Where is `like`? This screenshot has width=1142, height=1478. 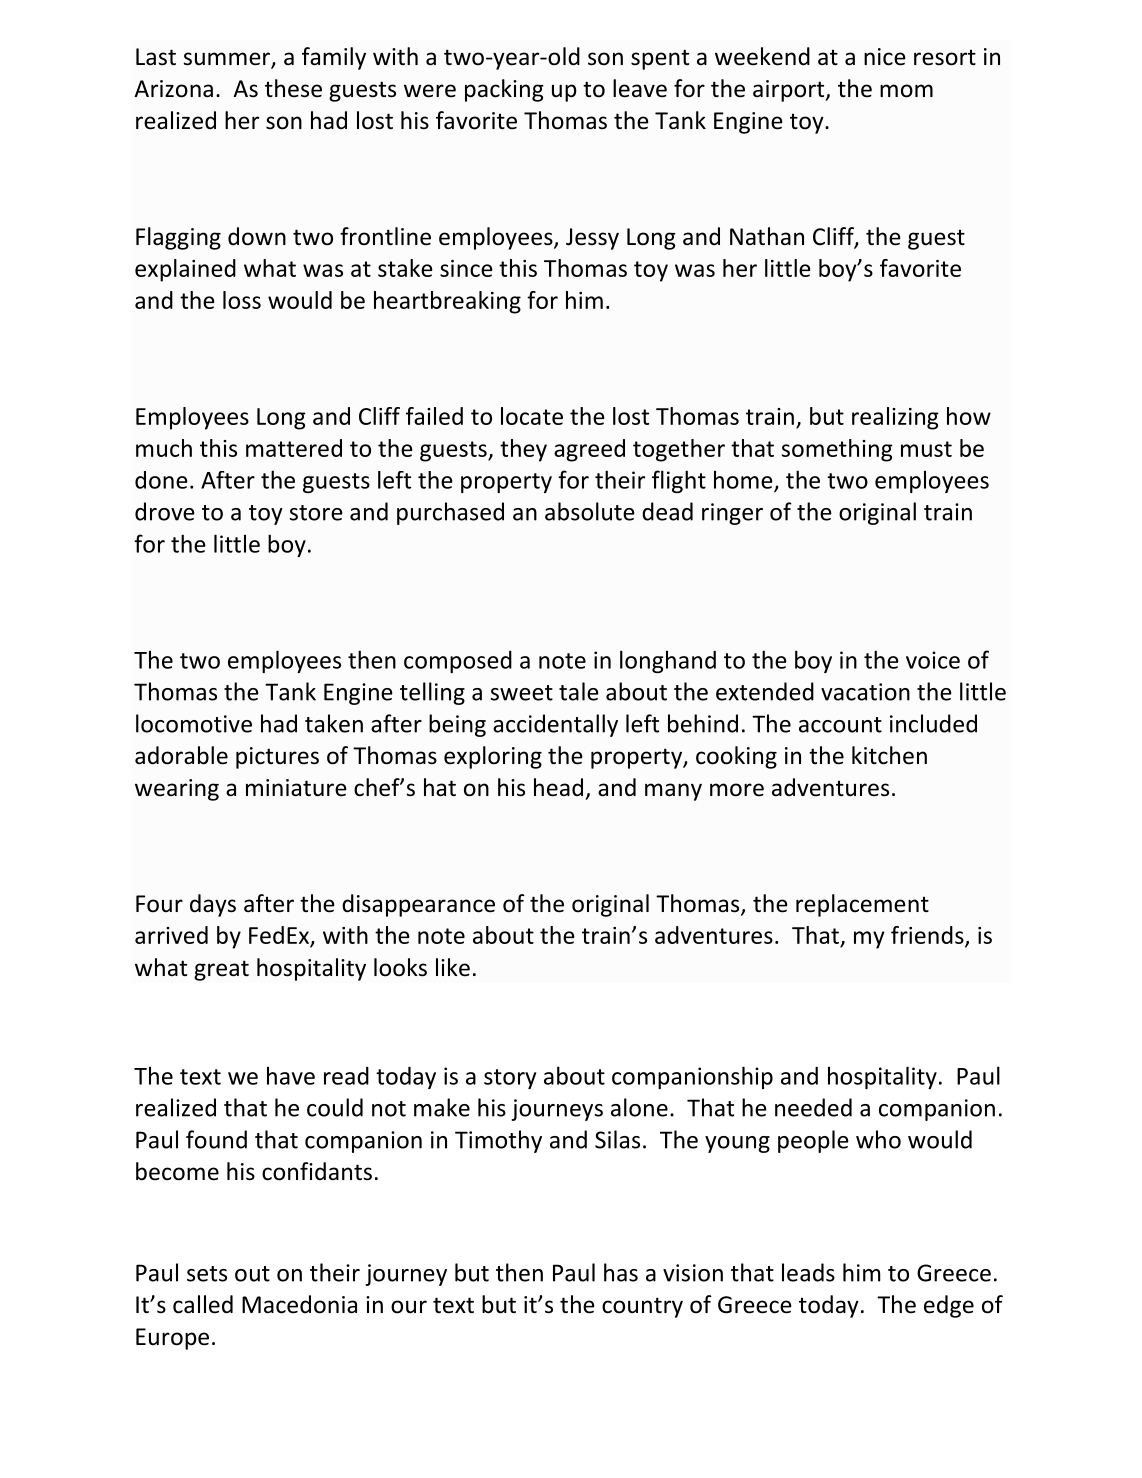
like is located at coordinates (453, 967).
